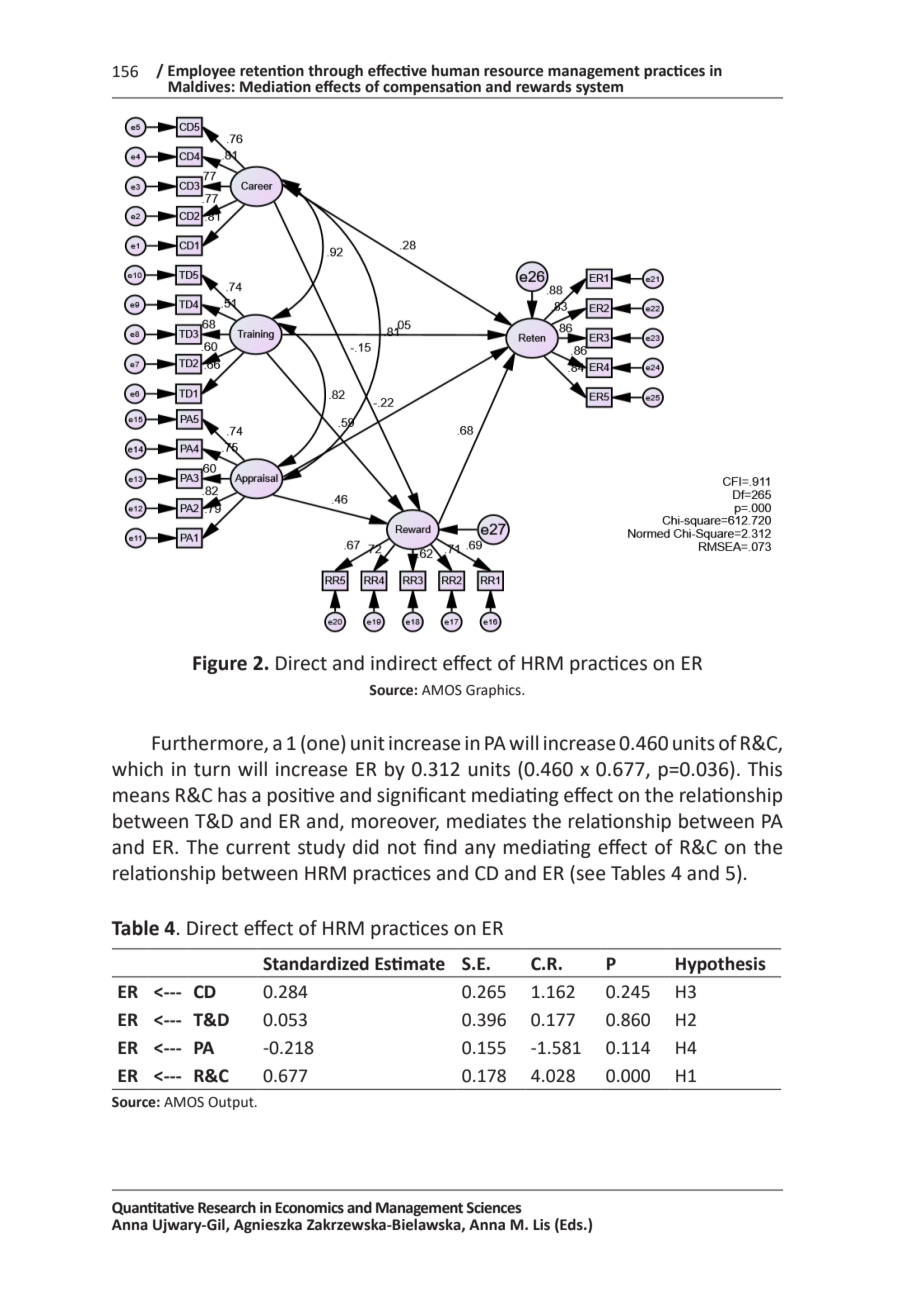  I want to click on Employee, so click(202, 72).
